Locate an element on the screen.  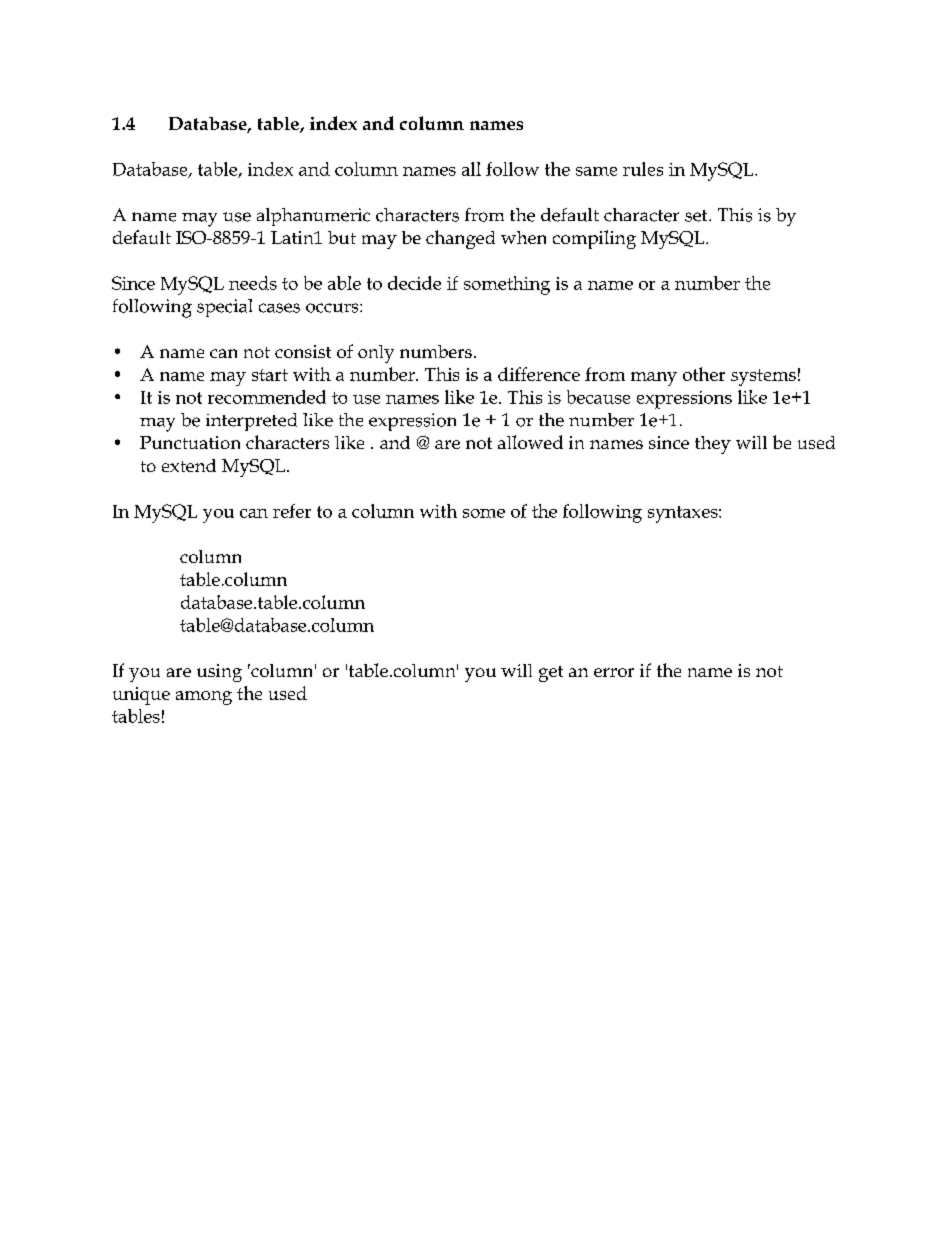
alphanumeric is located at coordinates (313, 217).
